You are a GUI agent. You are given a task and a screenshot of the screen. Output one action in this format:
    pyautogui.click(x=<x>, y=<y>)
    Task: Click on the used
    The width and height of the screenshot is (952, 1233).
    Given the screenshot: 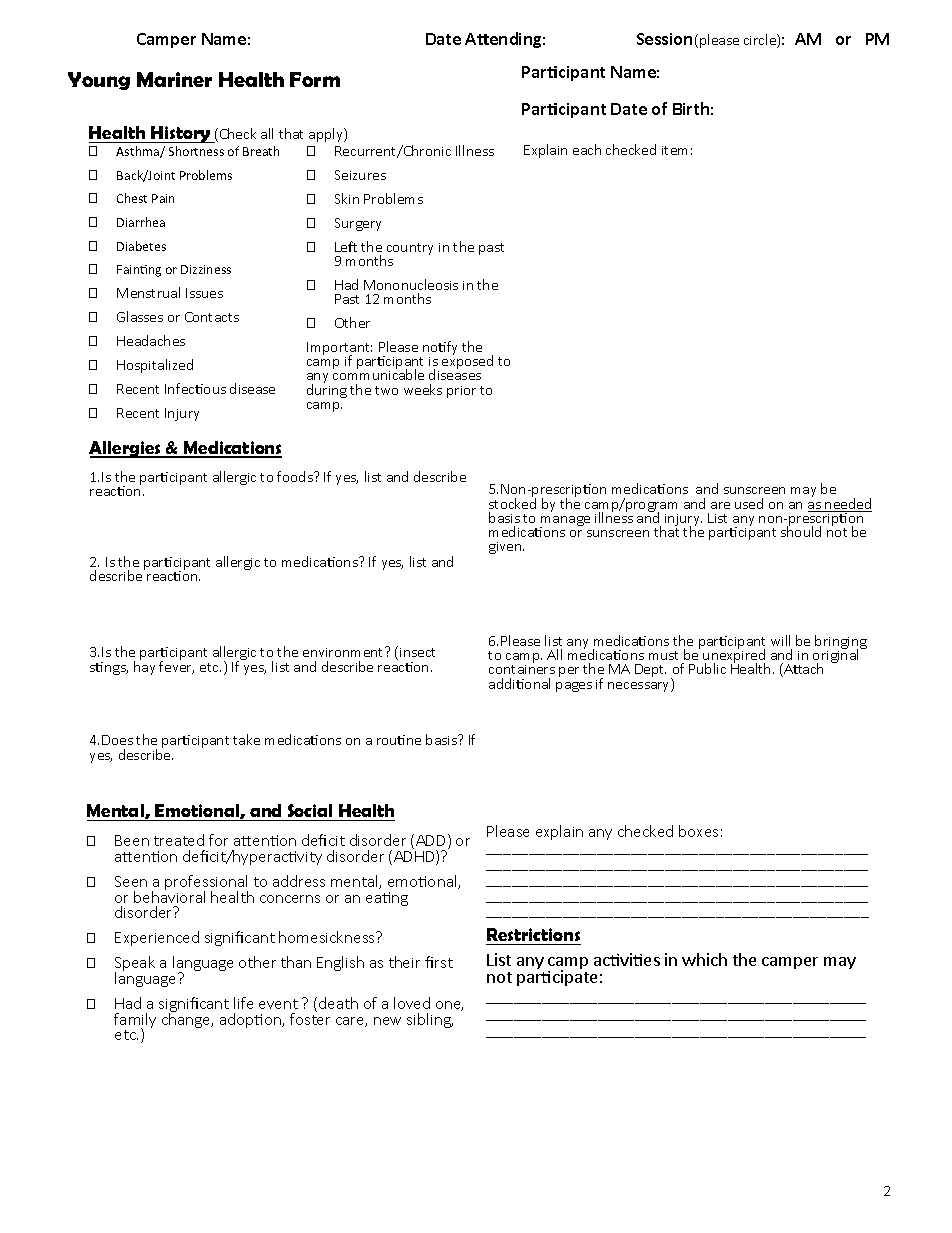 What is the action you would take?
    pyautogui.click(x=749, y=503)
